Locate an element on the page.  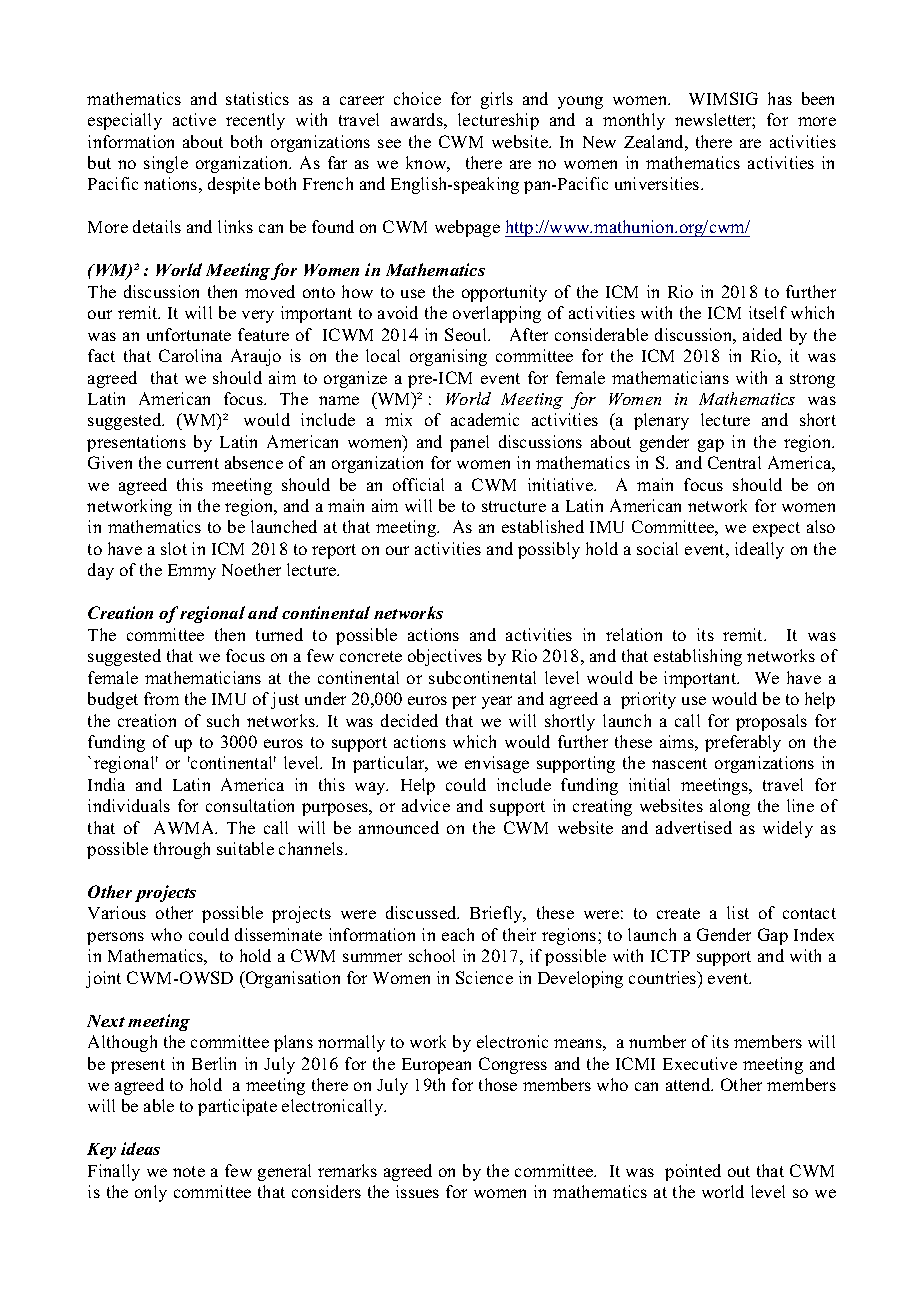
pointed is located at coordinates (693, 1172).
